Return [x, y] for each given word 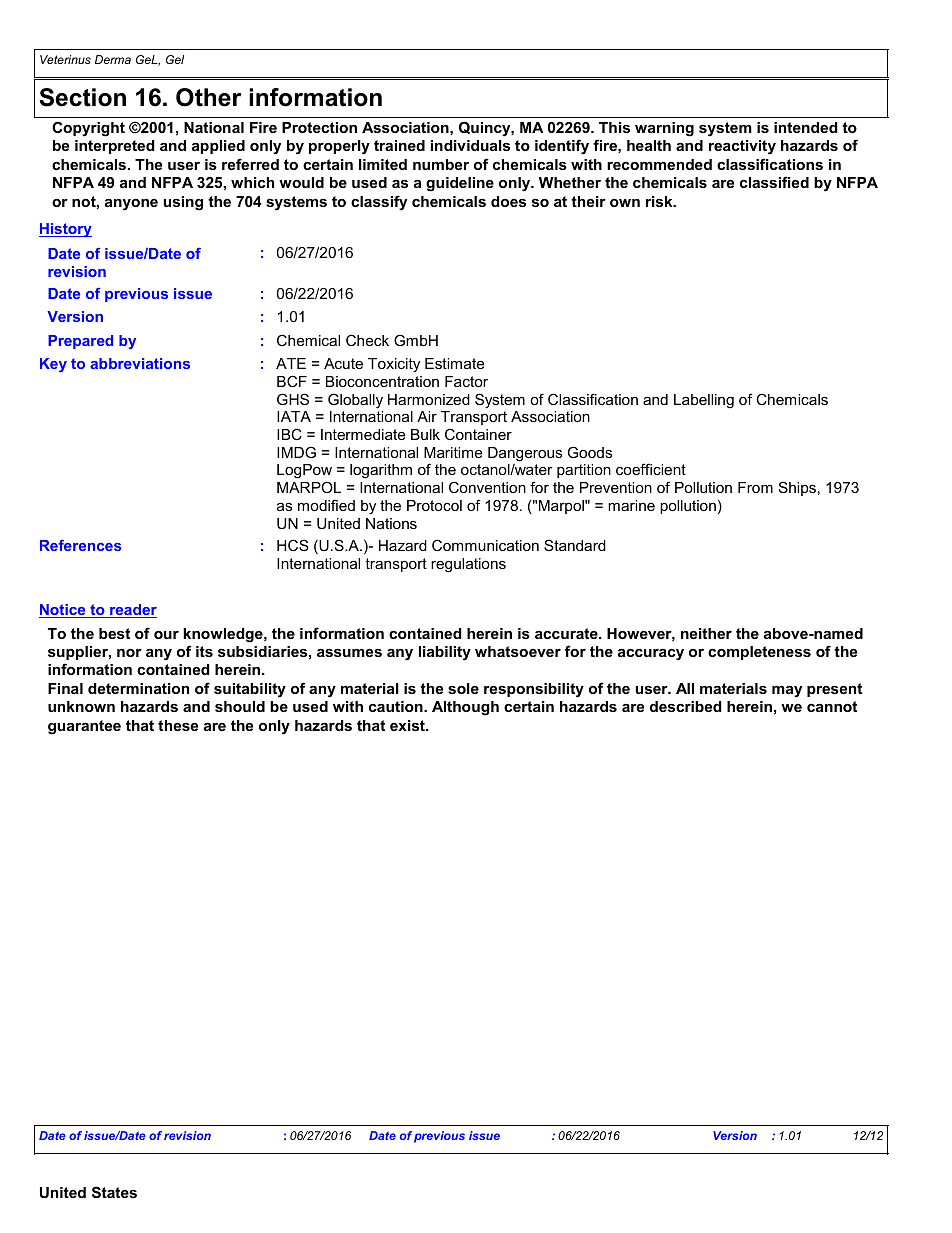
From [755, 487]
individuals [470, 145]
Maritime [453, 452]
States [114, 1192]
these [178, 725]
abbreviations [140, 363]
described [686, 706]
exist [408, 725]
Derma [113, 59]
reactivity [742, 147]
